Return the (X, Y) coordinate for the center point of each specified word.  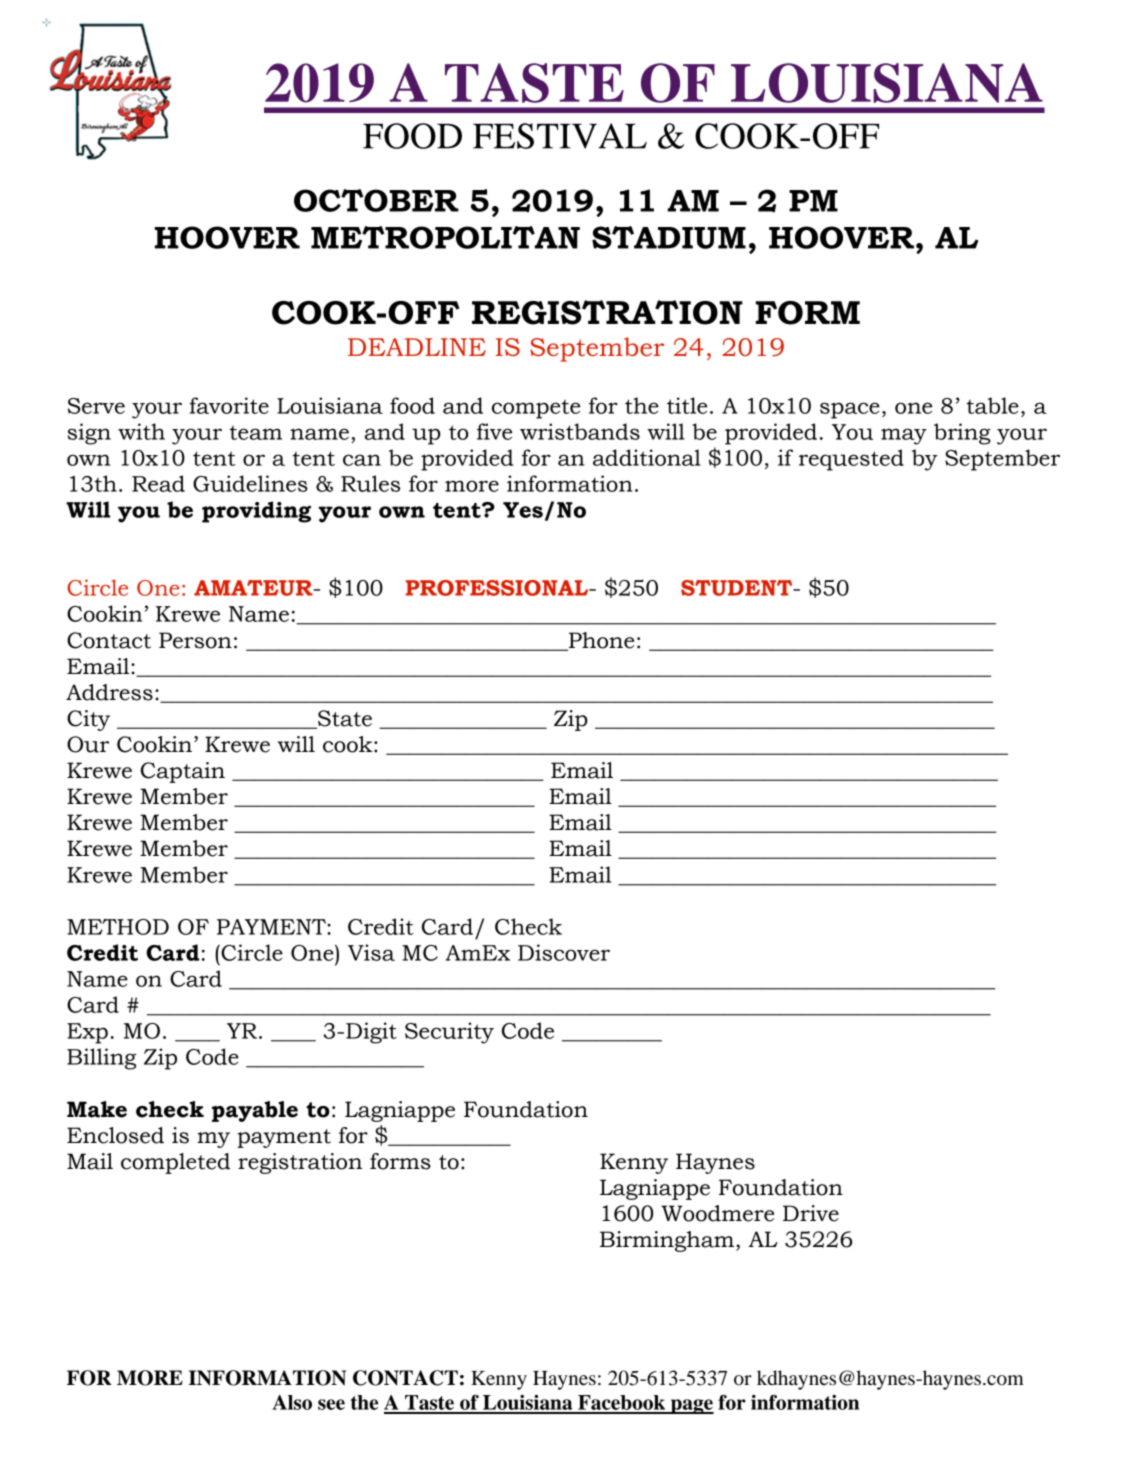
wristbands (580, 431)
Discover (564, 952)
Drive (811, 1213)
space (850, 410)
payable (255, 1111)
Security (449, 1033)
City (88, 720)
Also (292, 1402)
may (904, 436)
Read (158, 483)
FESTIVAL (560, 136)
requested (851, 460)
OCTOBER (376, 200)
